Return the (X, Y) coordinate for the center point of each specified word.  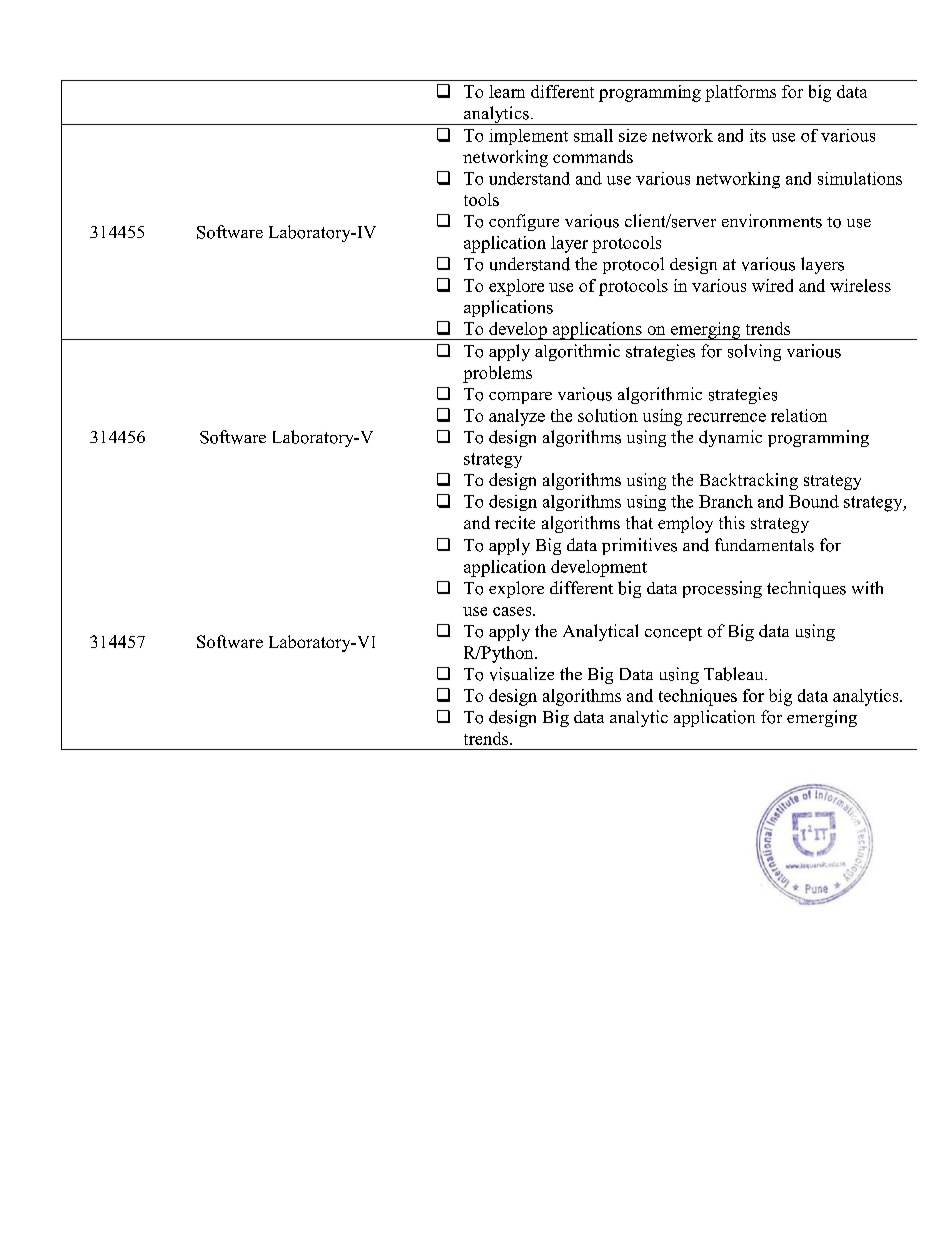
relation (799, 415)
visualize (522, 674)
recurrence (726, 417)
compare (520, 398)
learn (507, 91)
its (758, 135)
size (633, 135)
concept (673, 634)
